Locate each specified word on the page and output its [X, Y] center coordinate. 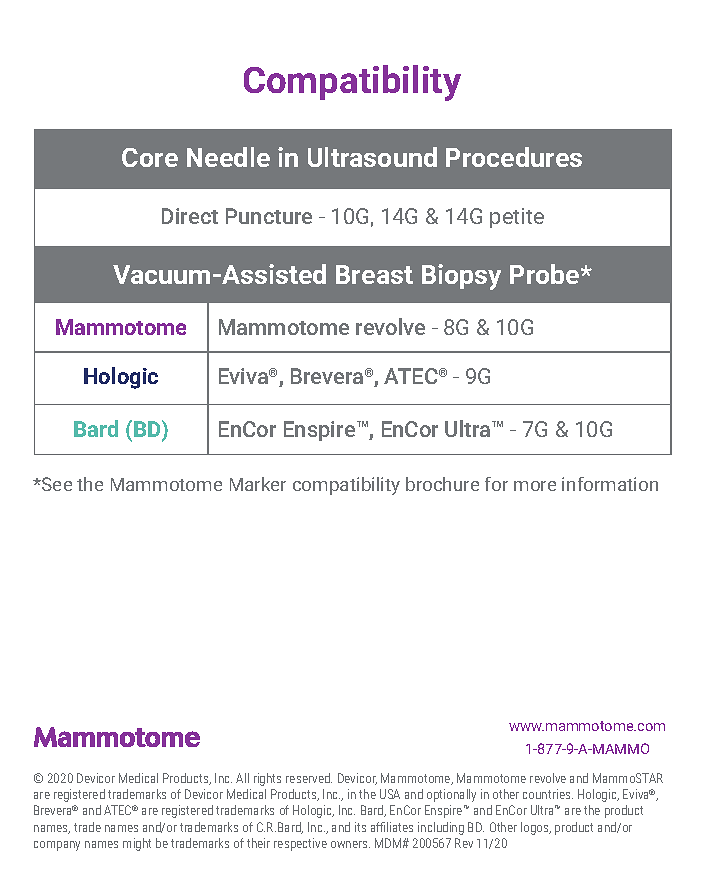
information [610, 484]
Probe [546, 274]
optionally [451, 795]
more [535, 486]
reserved [309, 778]
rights [267, 779]
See [56, 484]
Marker [258, 484]
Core [150, 157]
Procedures [514, 157]
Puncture [269, 216]
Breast [374, 274]
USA [390, 794]
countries [548, 794]
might [137, 844]
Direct [190, 216]
